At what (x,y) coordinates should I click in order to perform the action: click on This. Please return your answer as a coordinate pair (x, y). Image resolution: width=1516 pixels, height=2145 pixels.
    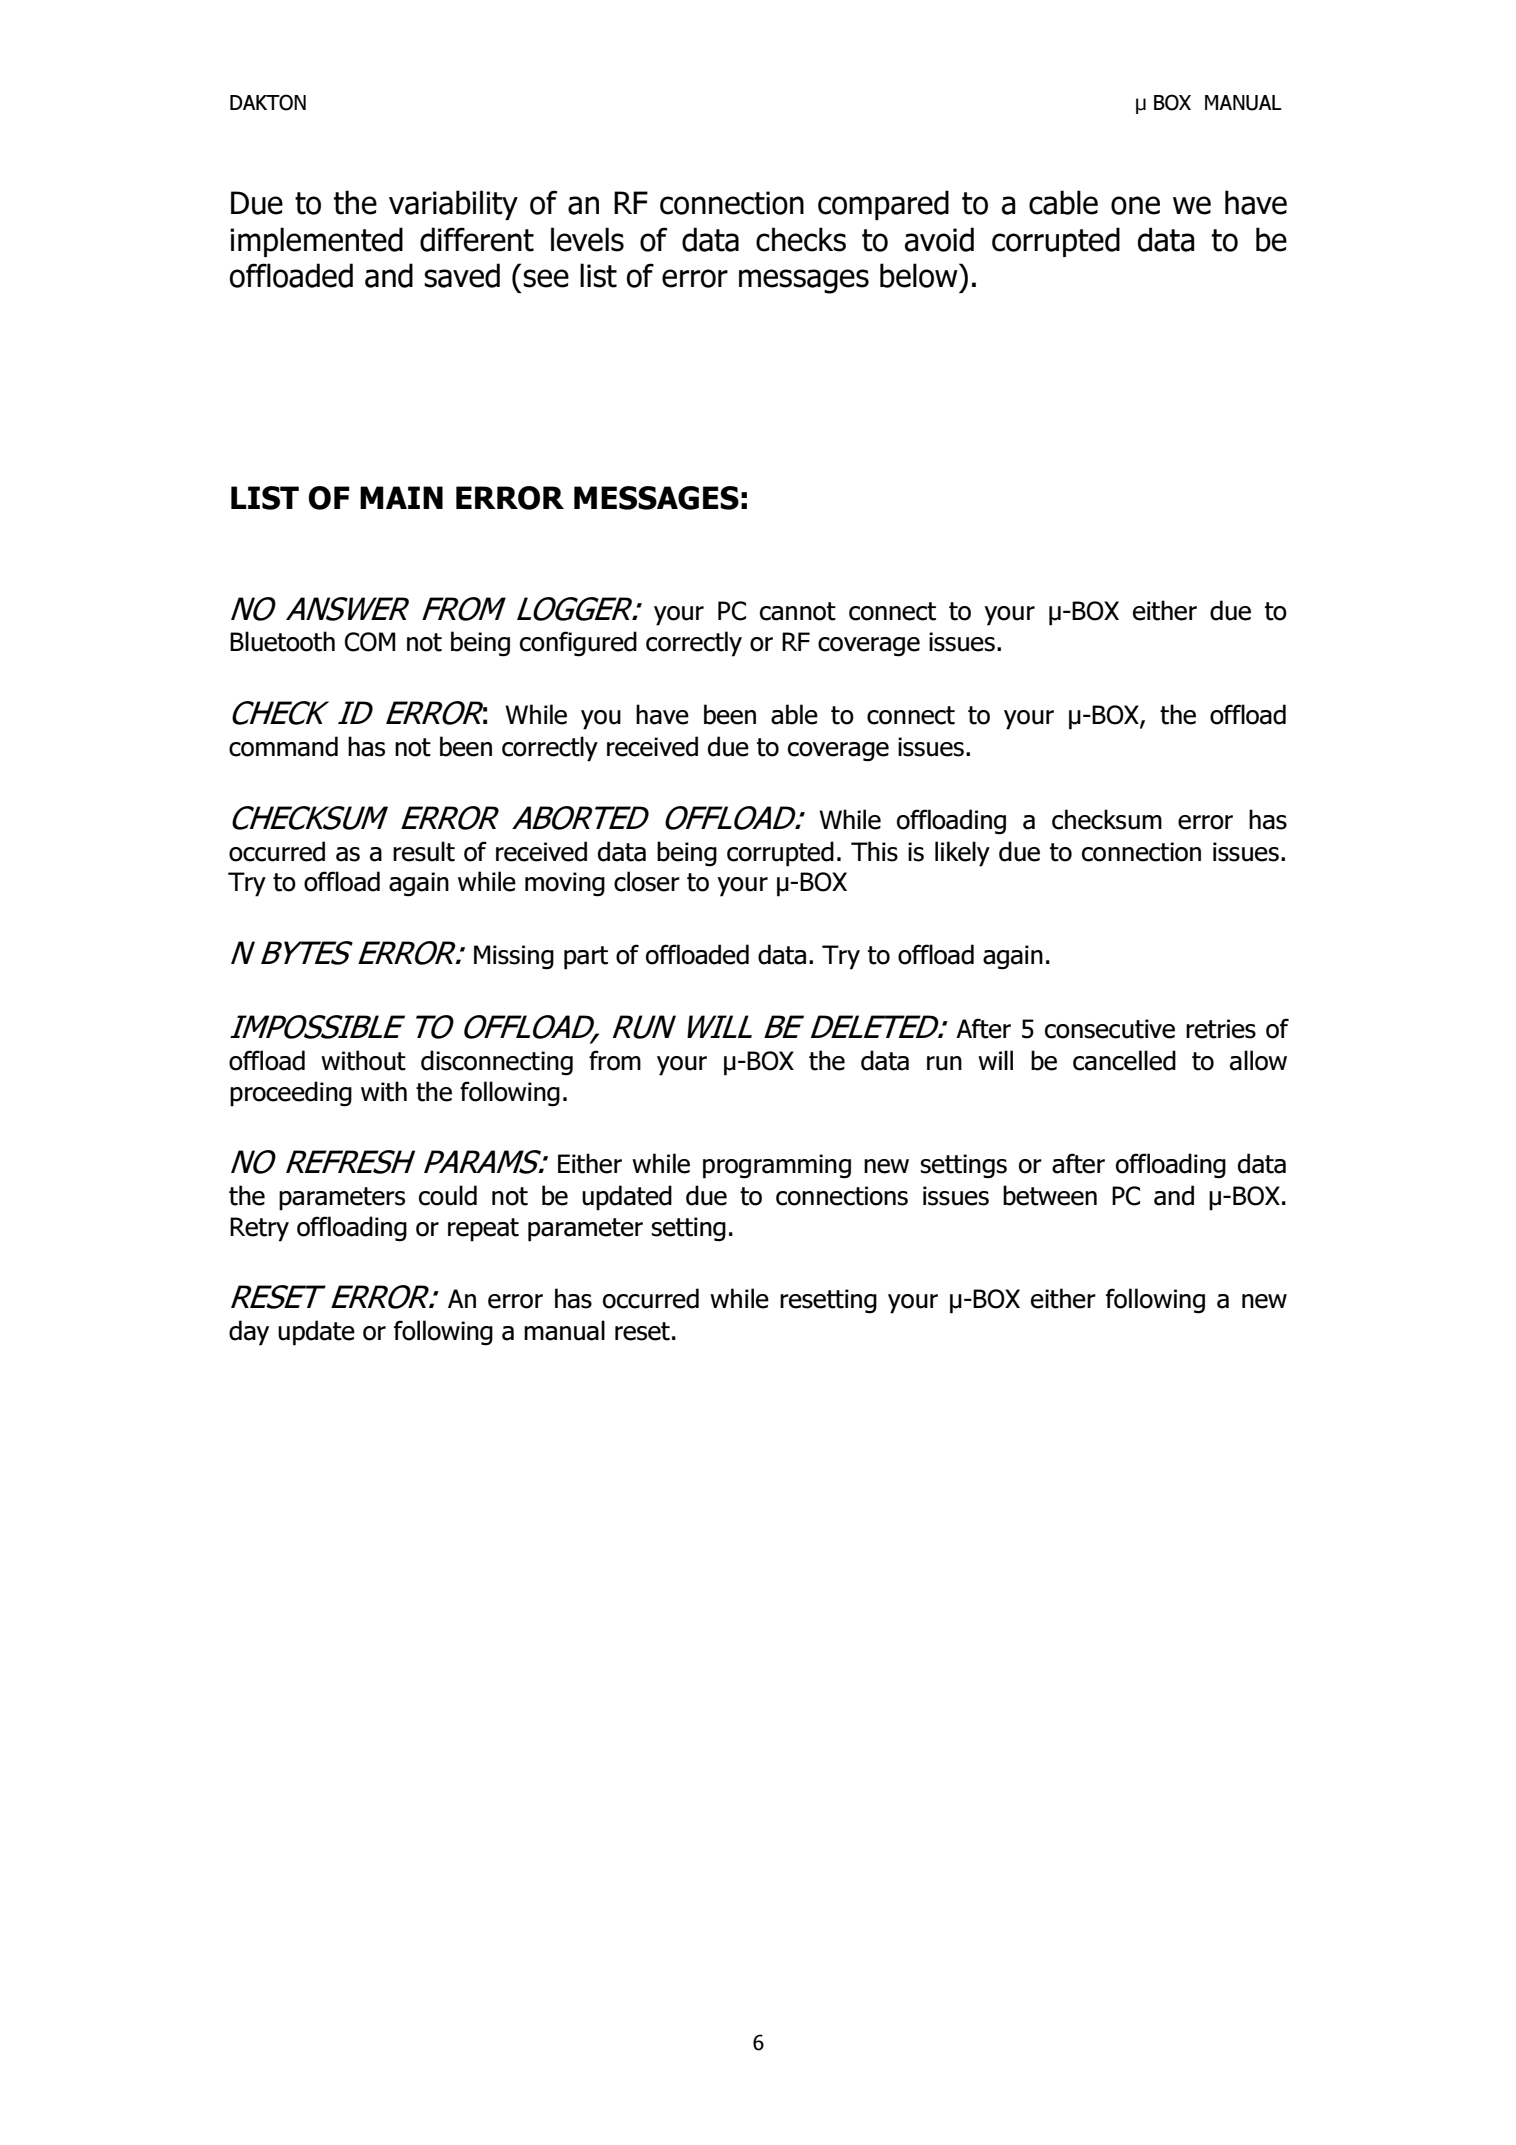
    Looking at the image, I should click on (874, 851).
